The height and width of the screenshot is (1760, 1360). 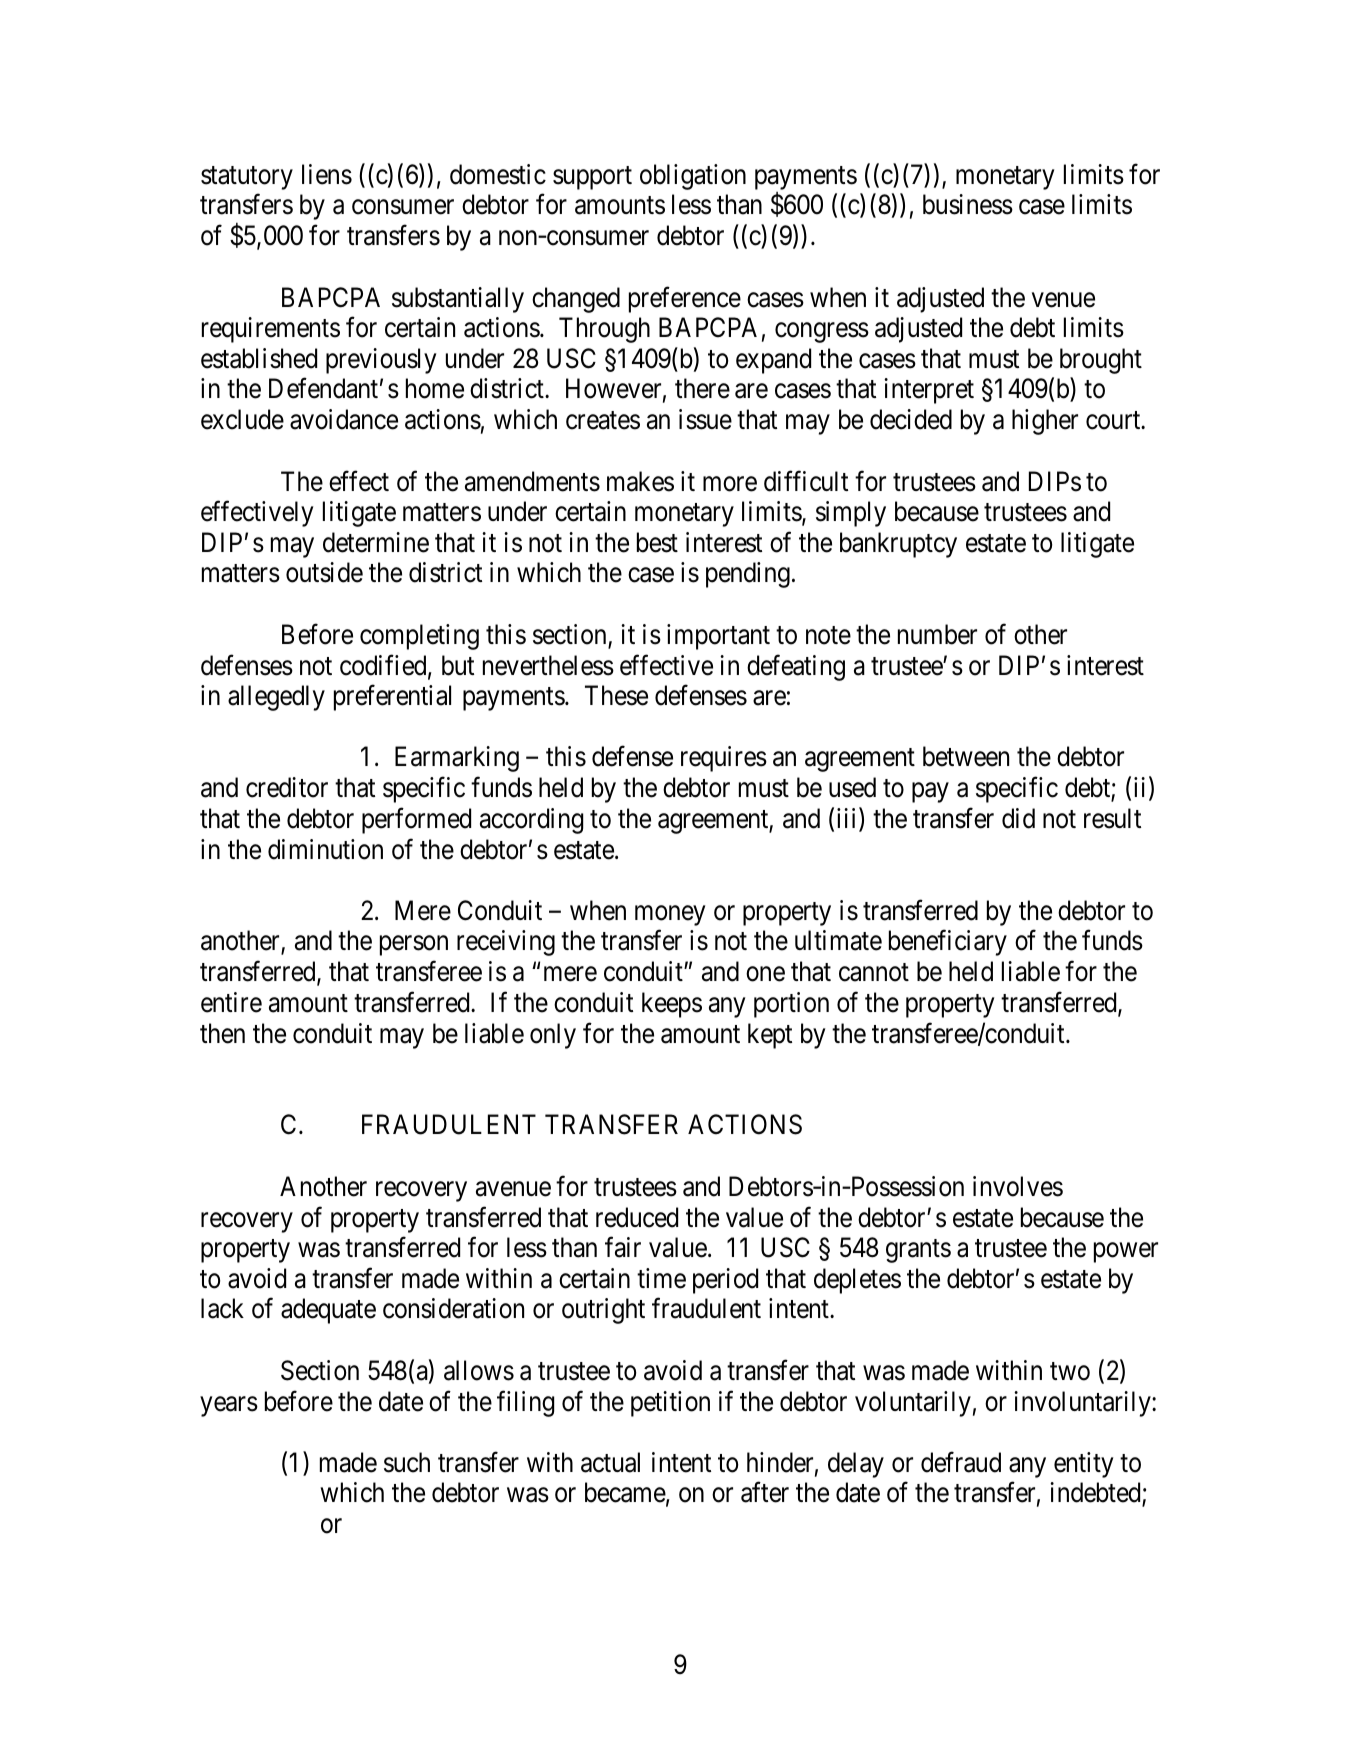 I want to click on business, so click(x=968, y=204).
